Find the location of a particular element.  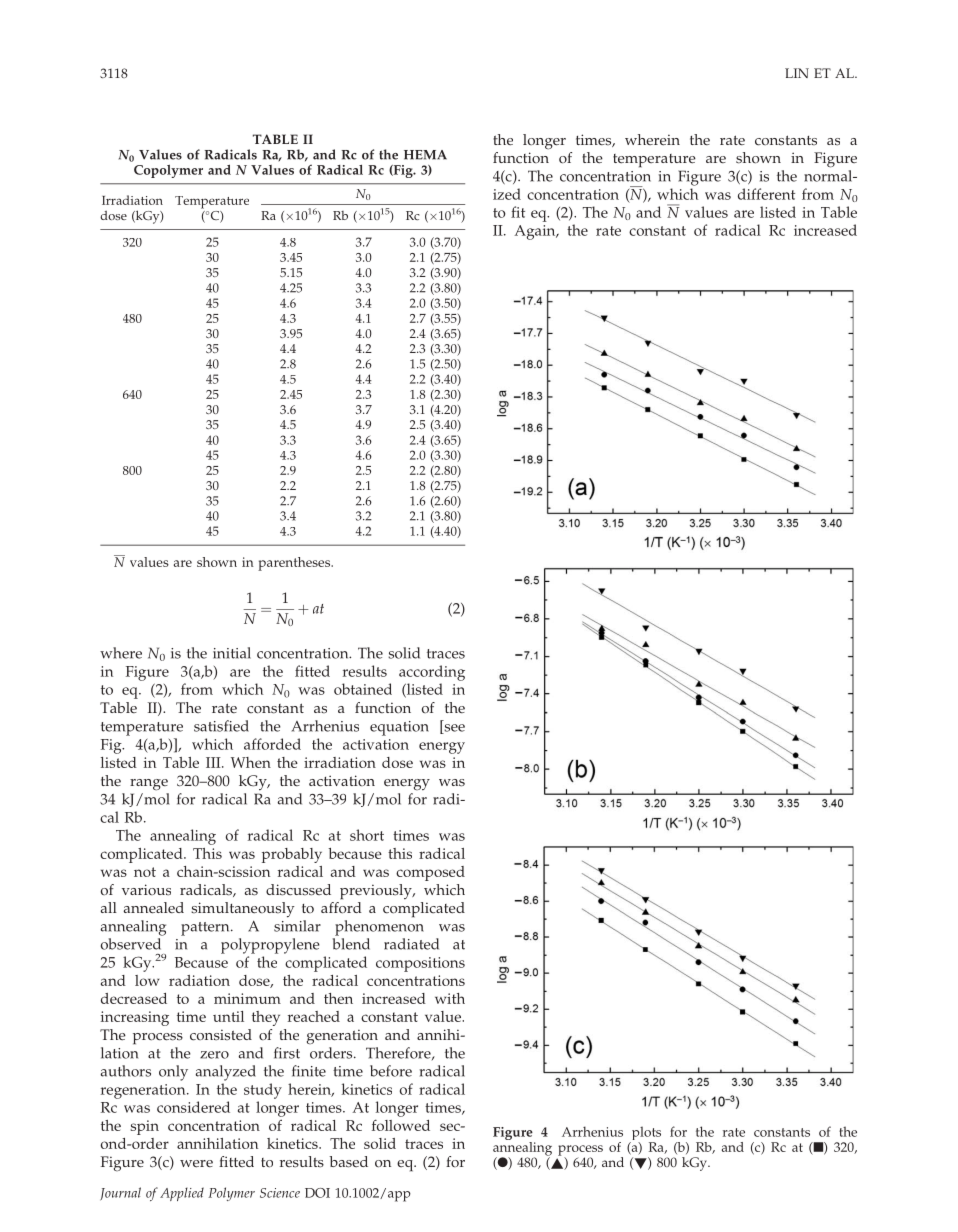

equation is located at coordinates (399, 728).
